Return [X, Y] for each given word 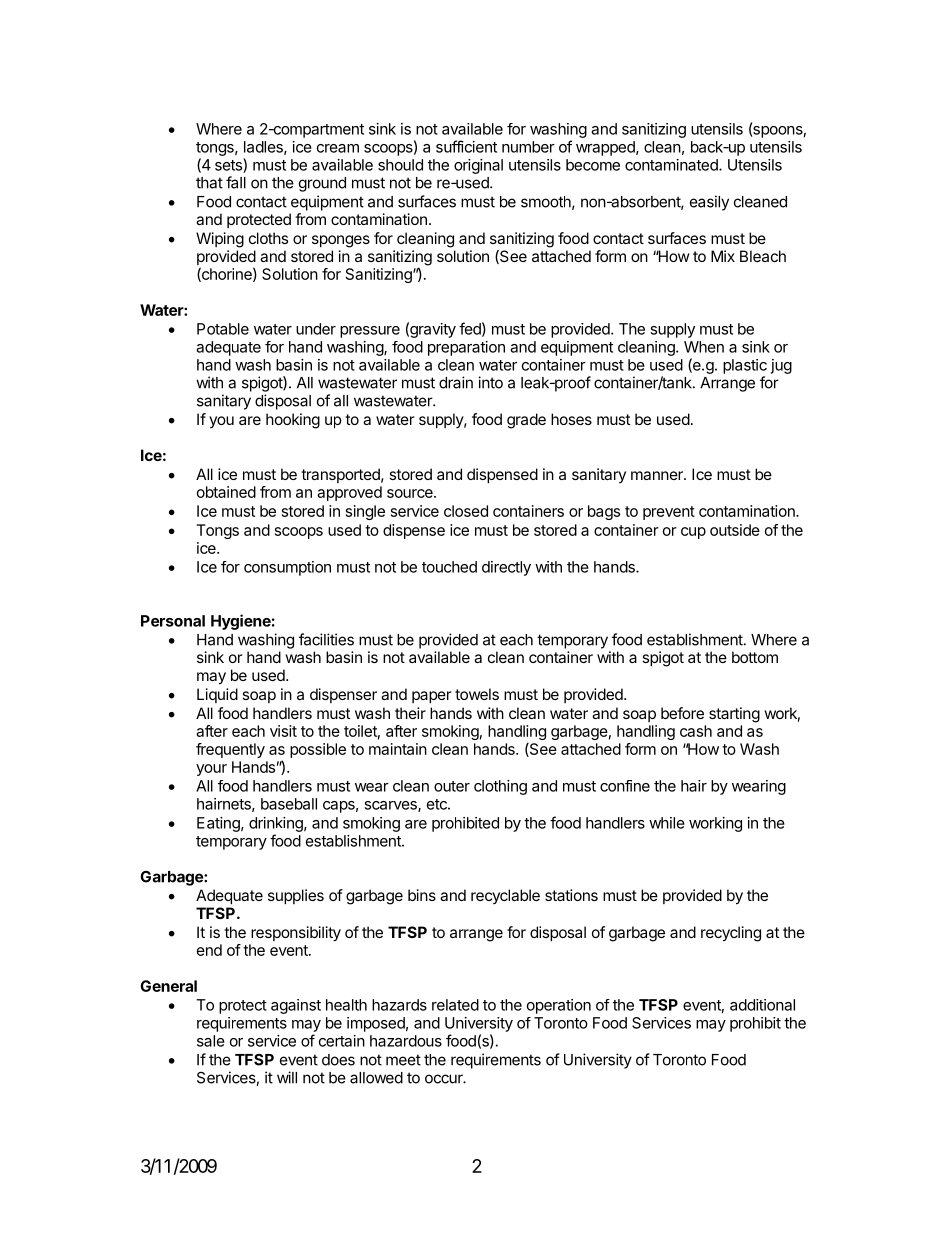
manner [658, 475]
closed [466, 511]
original [478, 166]
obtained [226, 492]
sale [211, 1041]
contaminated [672, 165]
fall [236, 182]
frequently [230, 750]
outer [452, 786]
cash [696, 731]
